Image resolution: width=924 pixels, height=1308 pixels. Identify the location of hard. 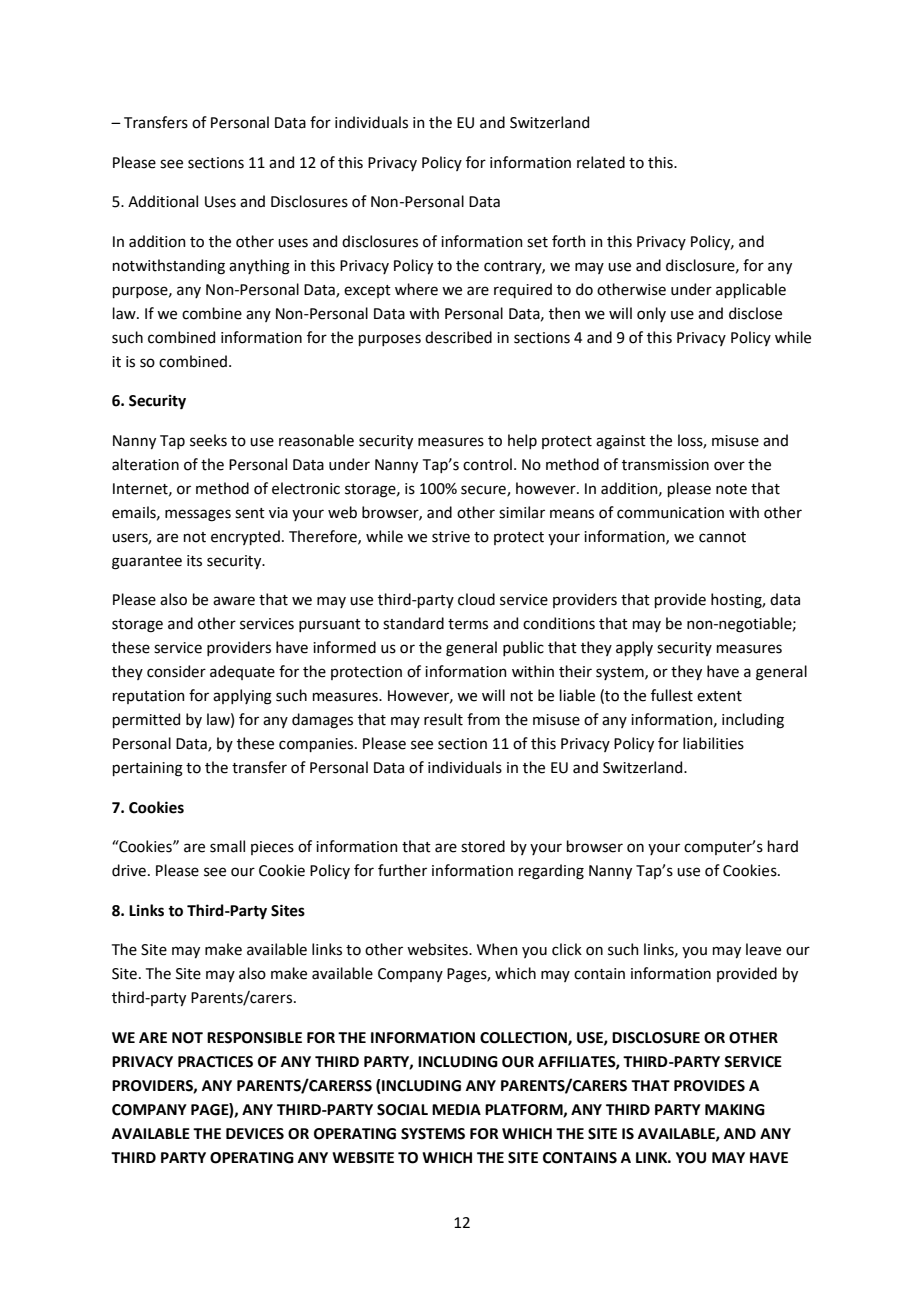
(783, 846).
